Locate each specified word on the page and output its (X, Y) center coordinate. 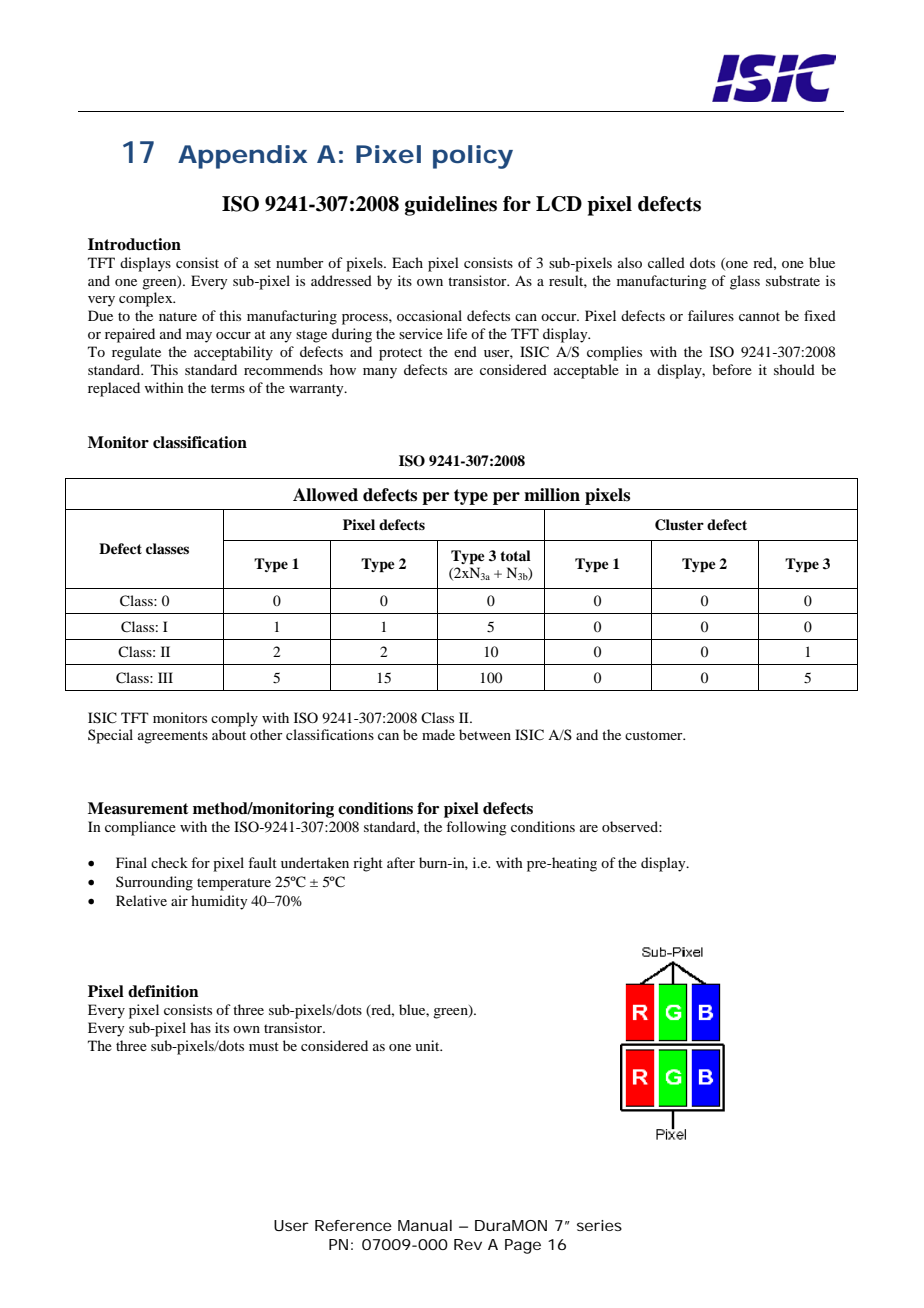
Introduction (134, 244)
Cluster (679, 525)
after (401, 862)
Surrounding (154, 883)
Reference (353, 1225)
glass (745, 282)
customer (655, 735)
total (515, 555)
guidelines (451, 206)
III (165, 677)
